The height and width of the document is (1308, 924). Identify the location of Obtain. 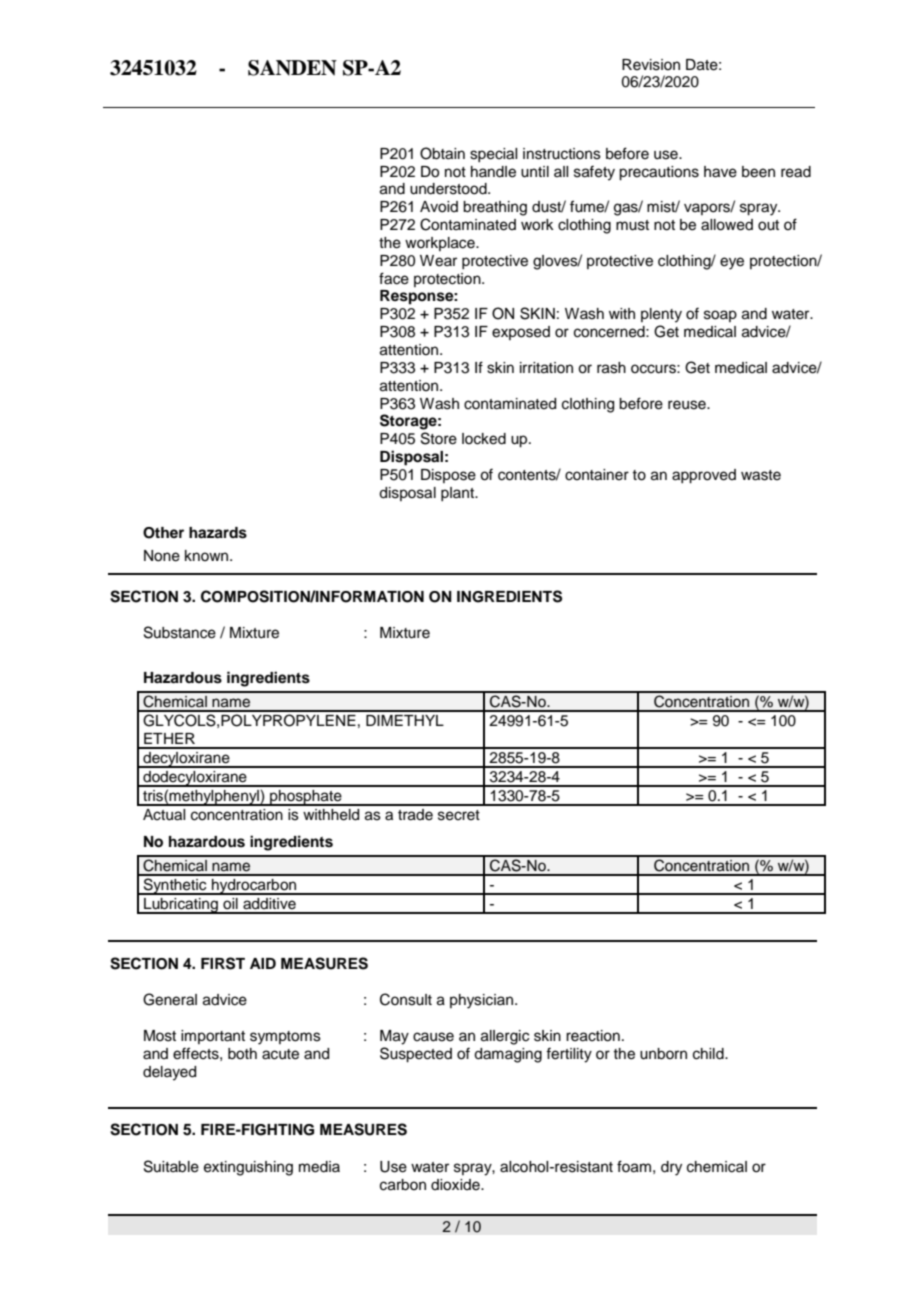
(442, 153).
